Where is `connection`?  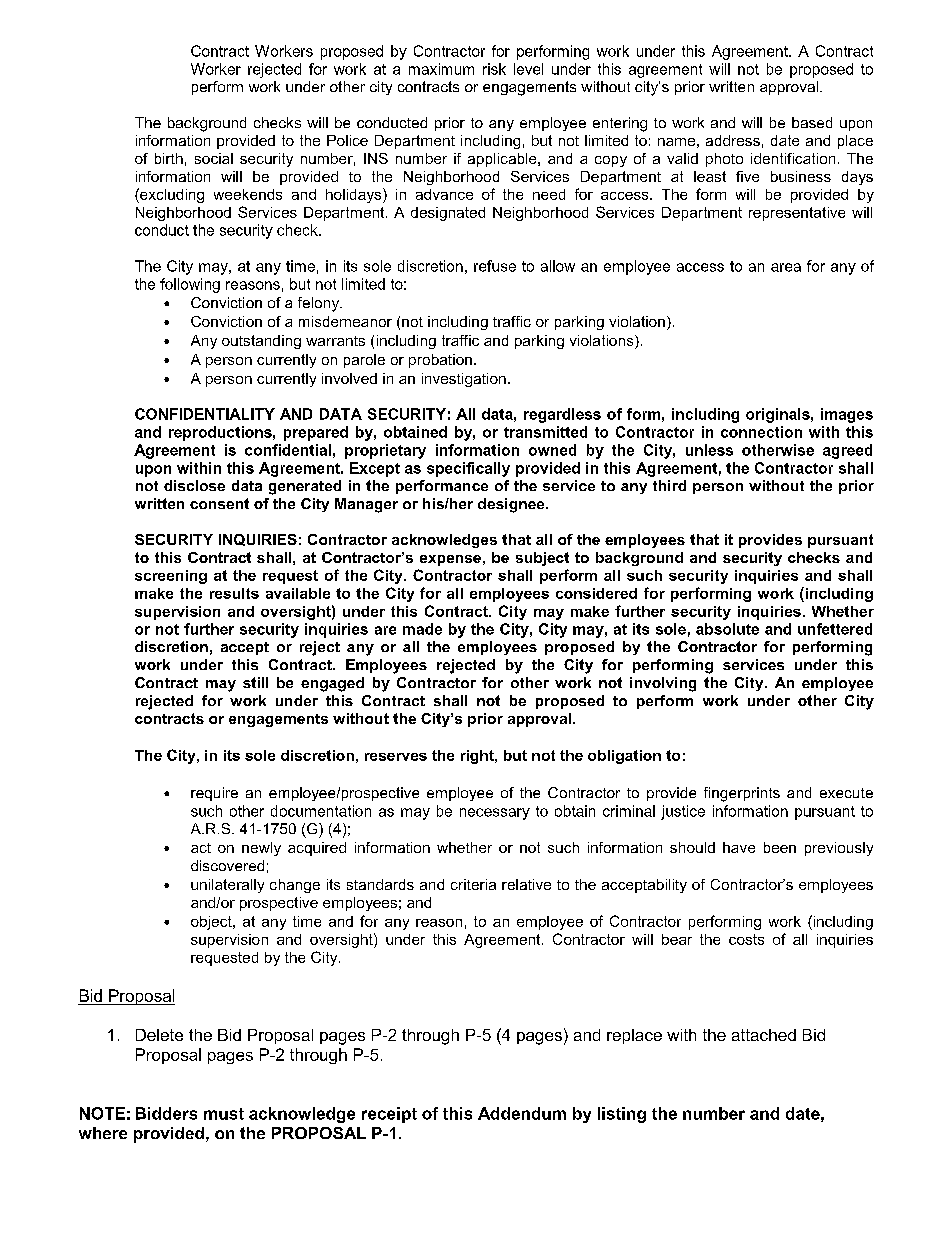
connection is located at coordinates (761, 432).
